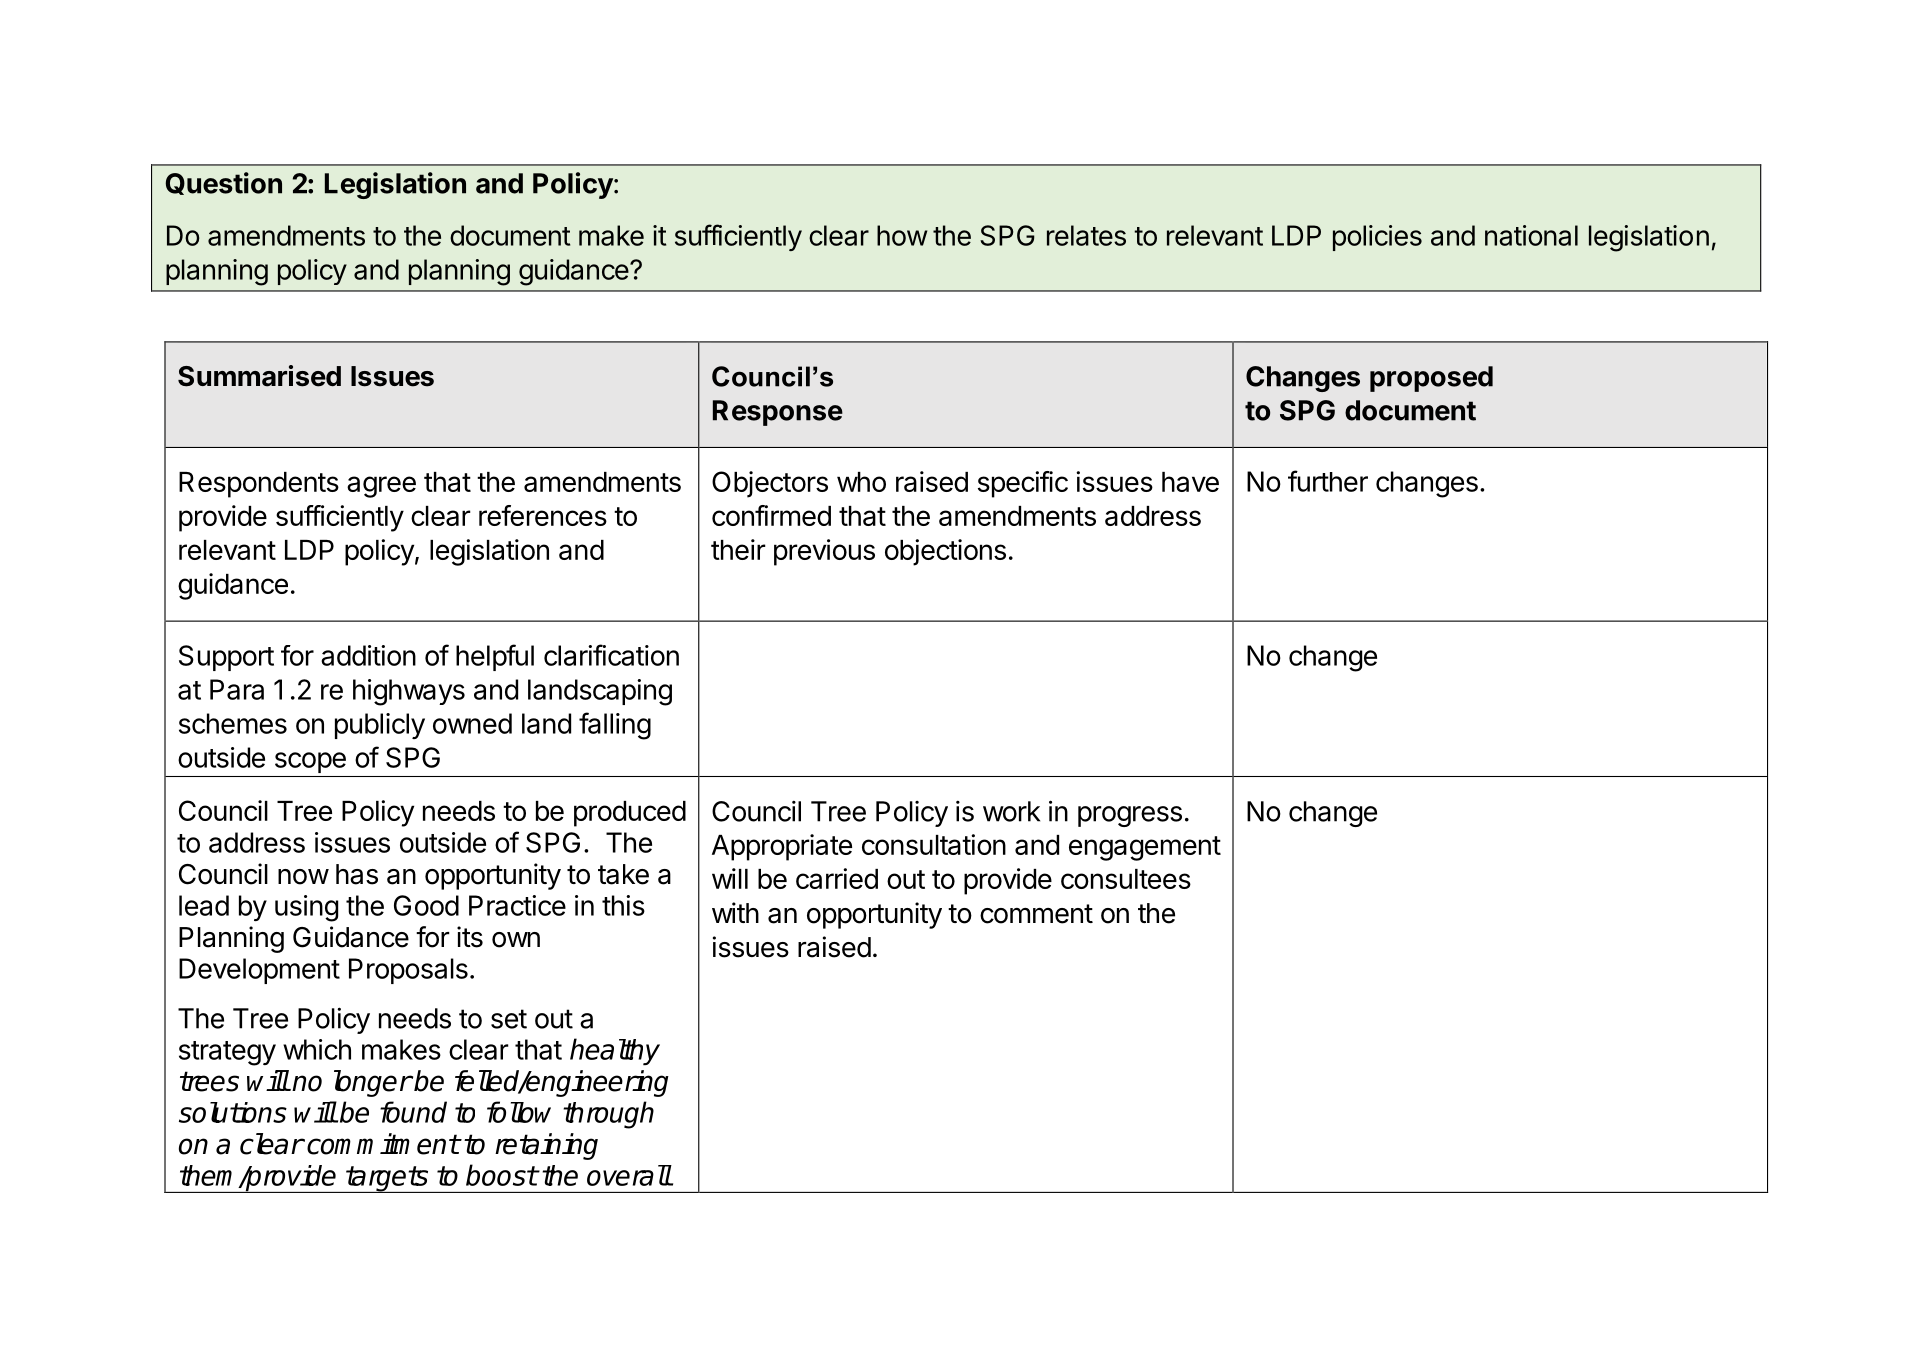 The image size is (1923, 1359). I want to click on Question, so click(224, 183).
